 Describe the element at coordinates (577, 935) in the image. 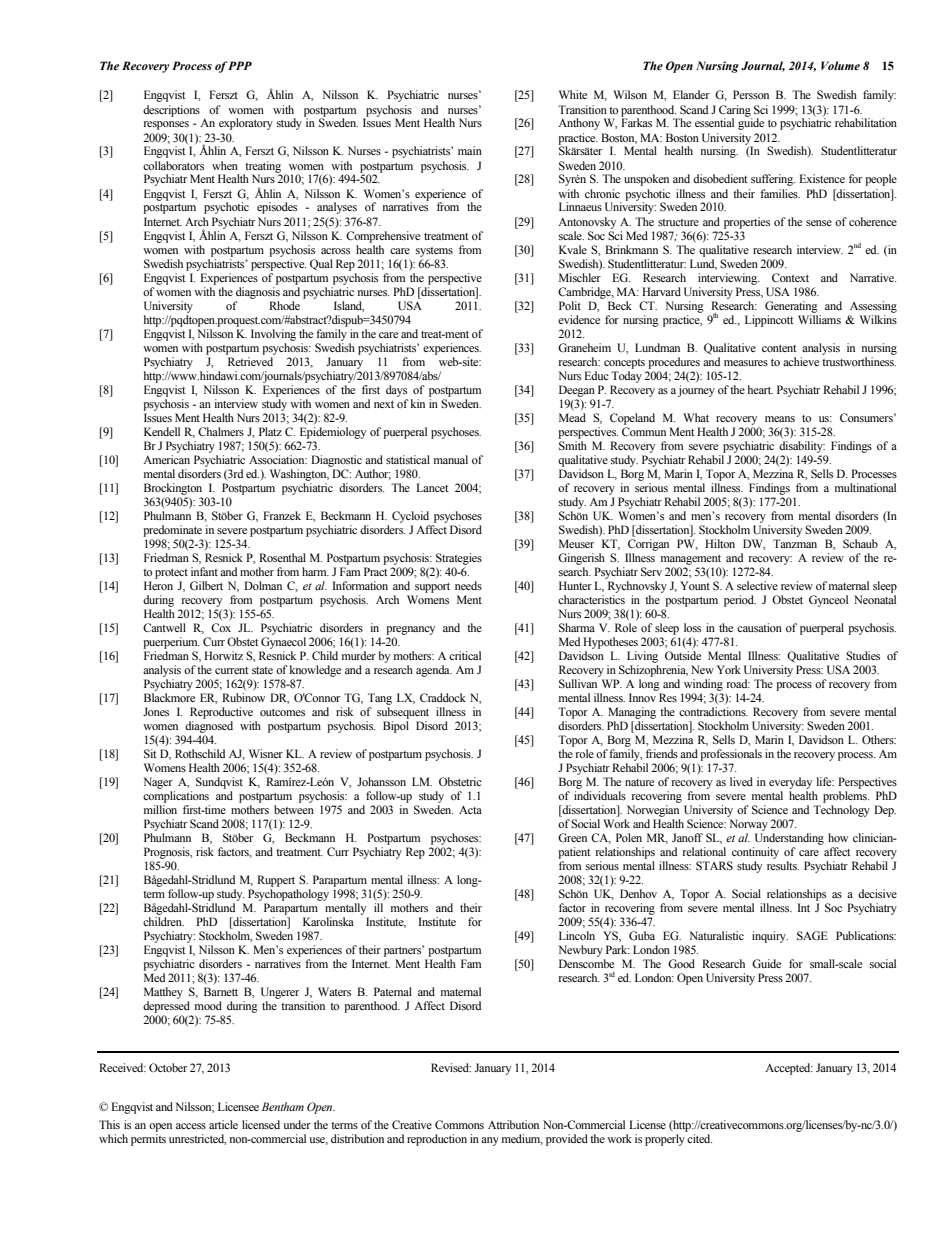

I see `Lincoln` at that location.
